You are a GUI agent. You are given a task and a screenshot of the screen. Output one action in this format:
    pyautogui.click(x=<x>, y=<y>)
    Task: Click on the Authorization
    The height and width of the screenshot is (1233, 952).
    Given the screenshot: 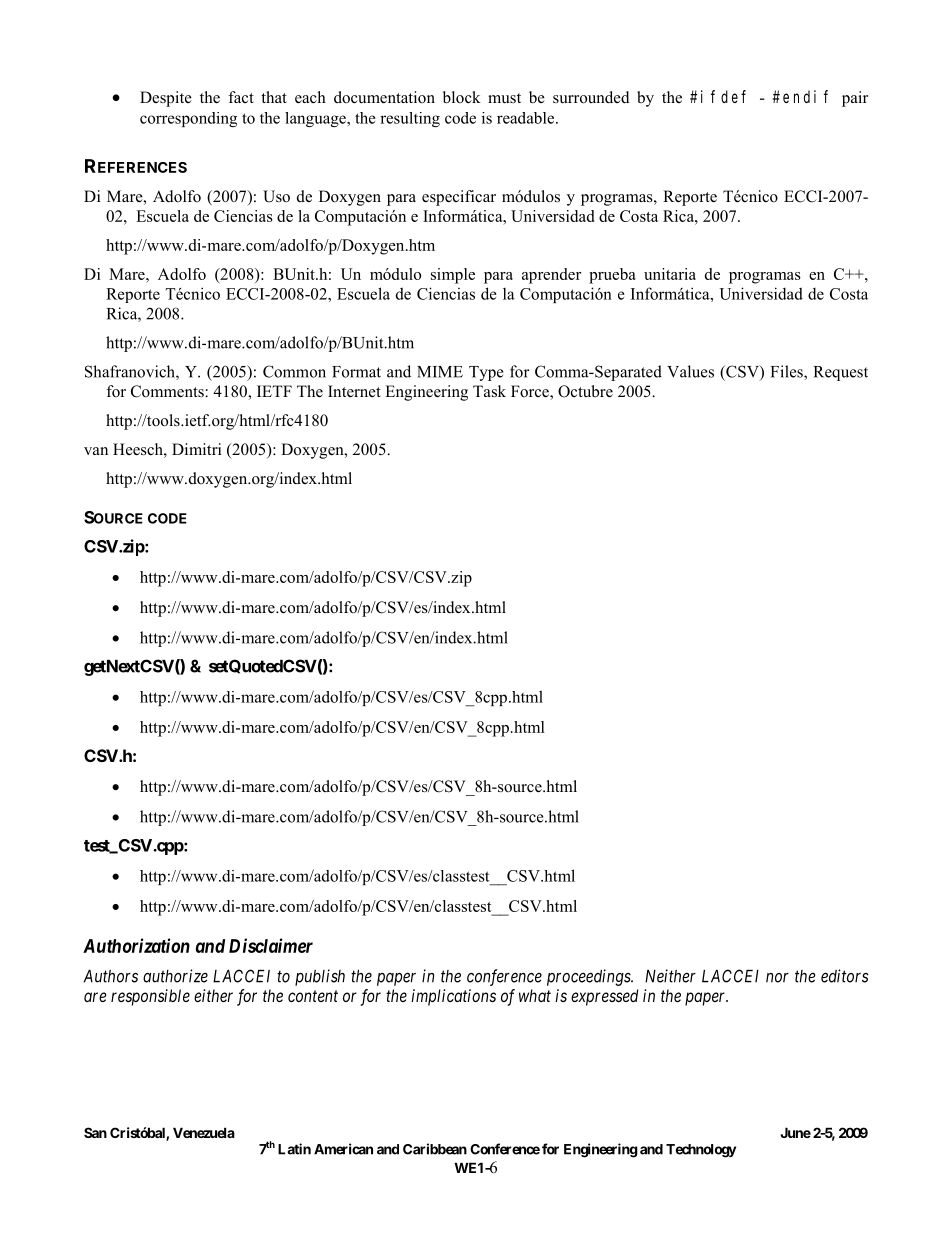 What is the action you would take?
    pyautogui.click(x=136, y=945)
